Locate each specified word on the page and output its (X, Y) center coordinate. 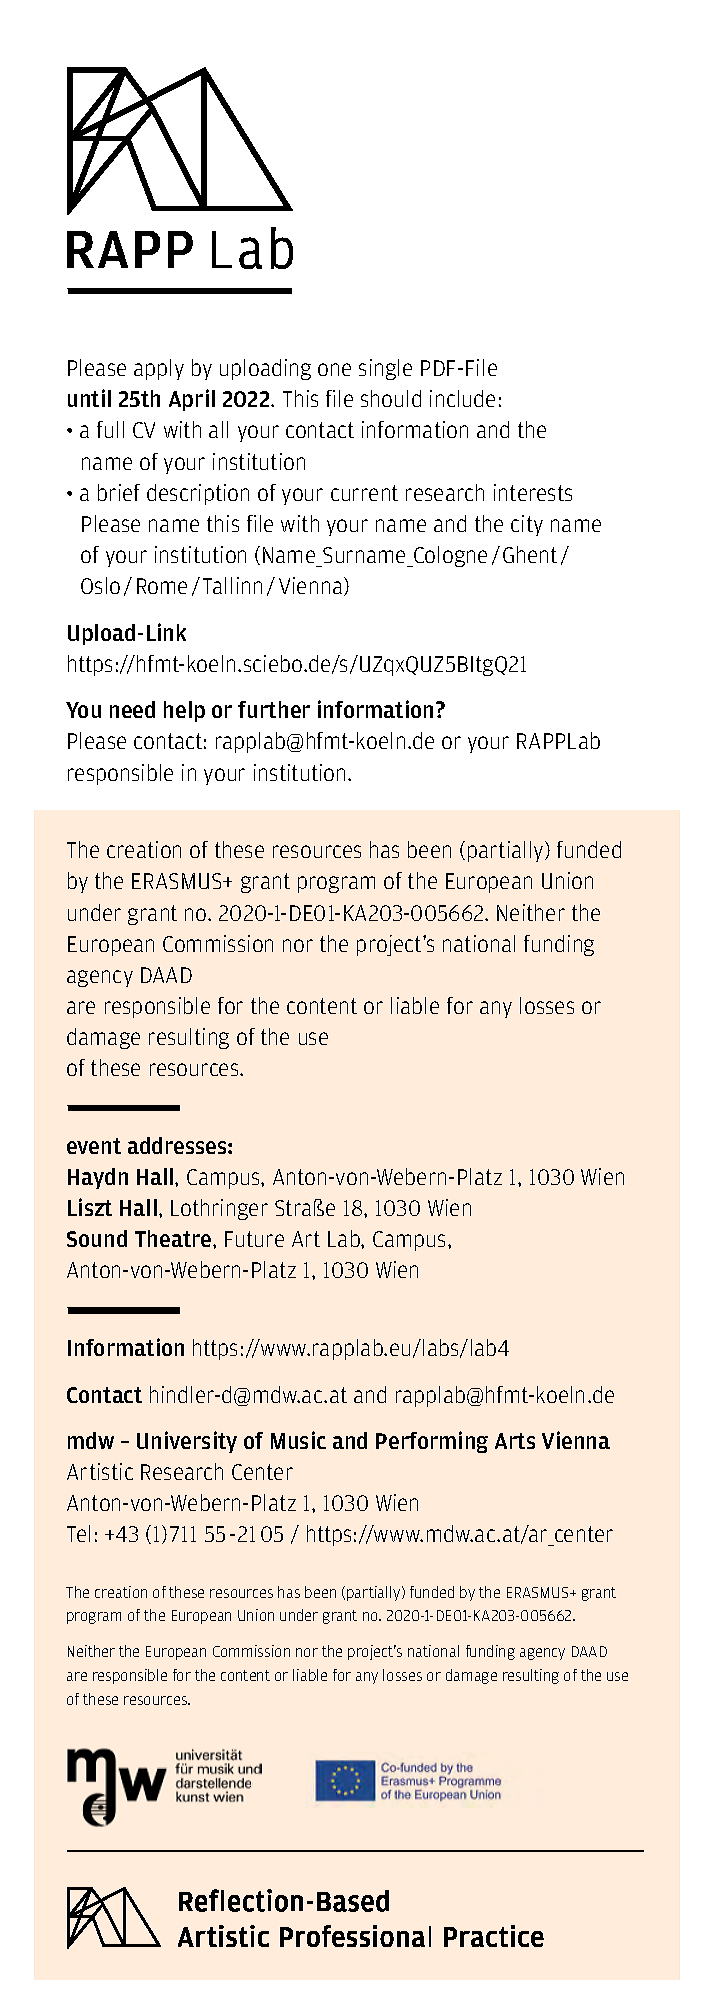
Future (254, 1239)
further (274, 709)
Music (298, 1440)
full (110, 429)
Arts (515, 1441)
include (462, 398)
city (527, 525)
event (94, 1146)
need (132, 709)
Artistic (100, 1471)
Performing (432, 1442)
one (334, 369)
